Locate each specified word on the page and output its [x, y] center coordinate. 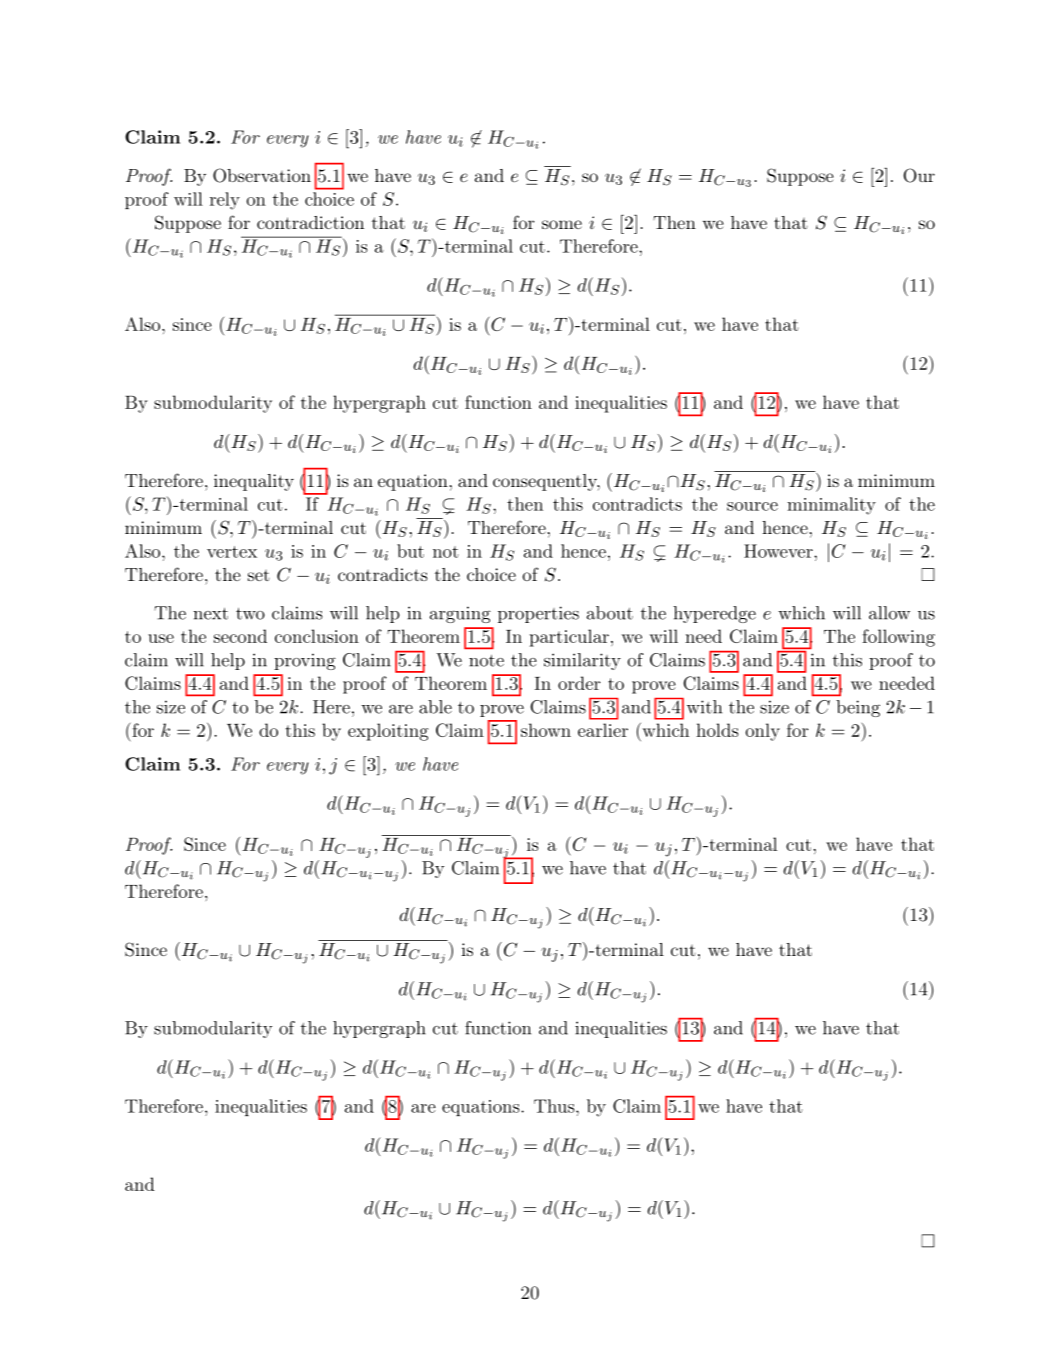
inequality [254, 482]
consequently [546, 482]
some [562, 224]
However [779, 551]
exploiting [388, 732]
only [763, 732]
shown [546, 730]
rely [225, 201]
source [752, 506]
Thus [554, 1106]
